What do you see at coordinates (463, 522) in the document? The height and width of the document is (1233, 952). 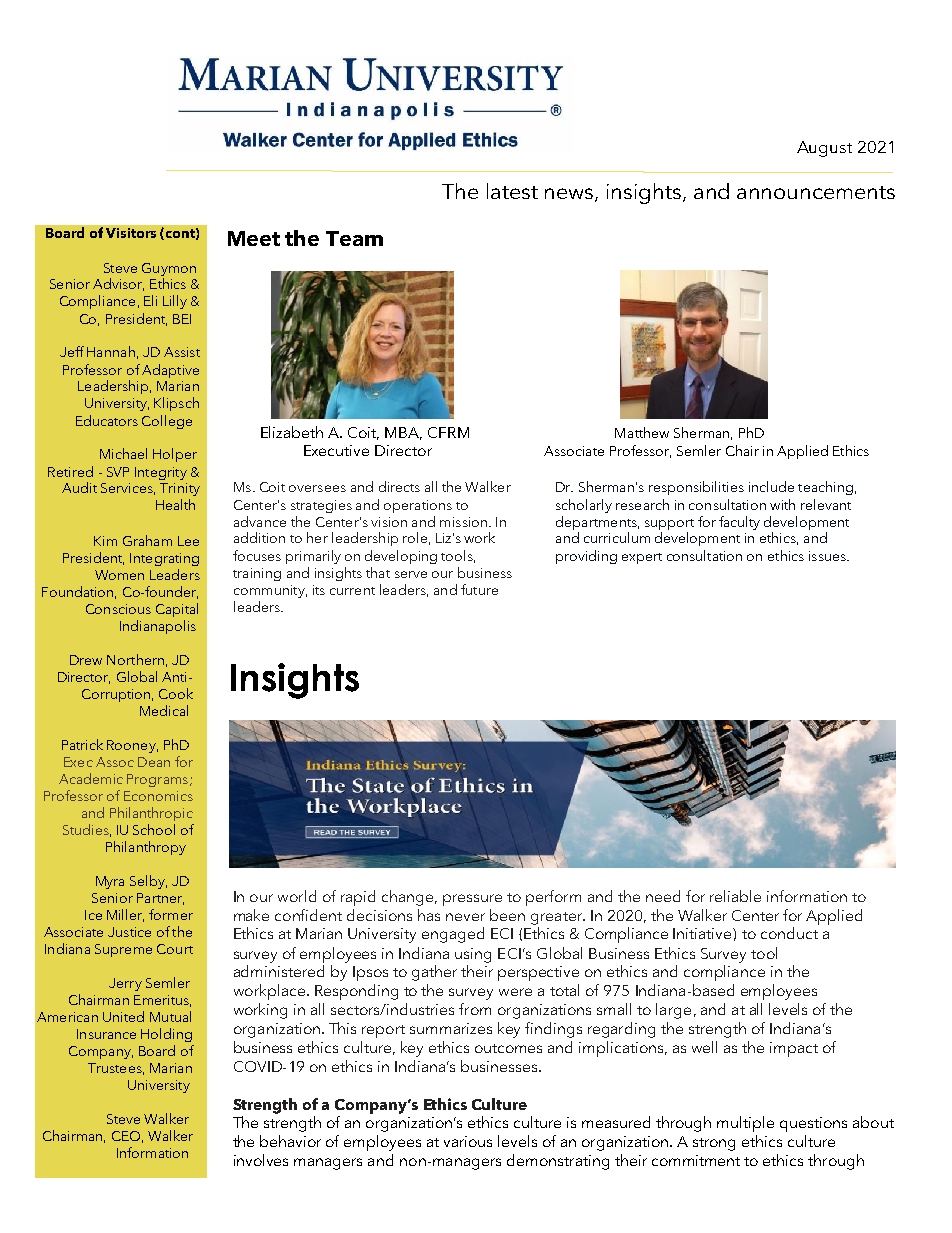 I see `mission` at bounding box center [463, 522].
